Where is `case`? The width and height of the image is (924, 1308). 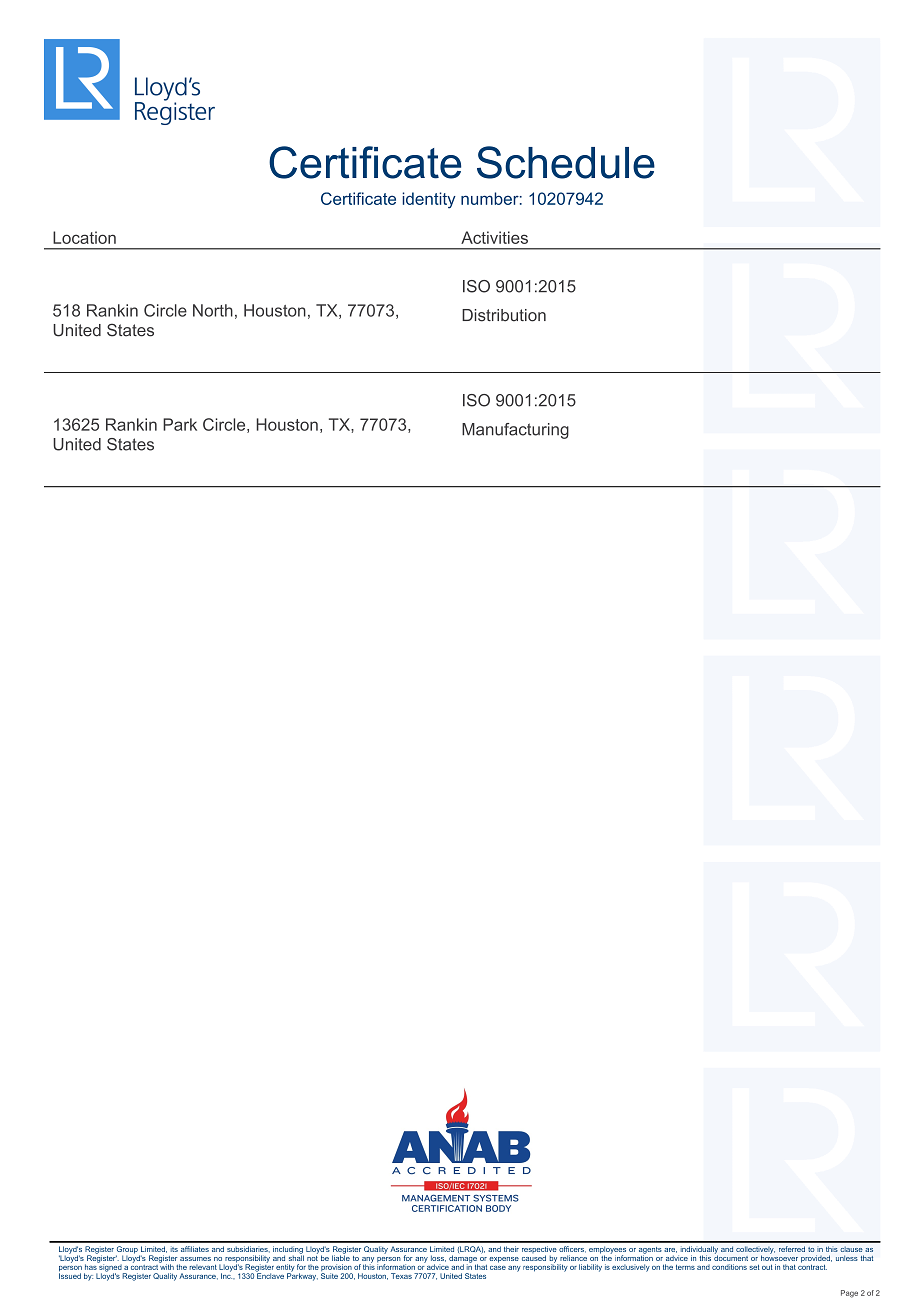 case is located at coordinates (498, 1268).
